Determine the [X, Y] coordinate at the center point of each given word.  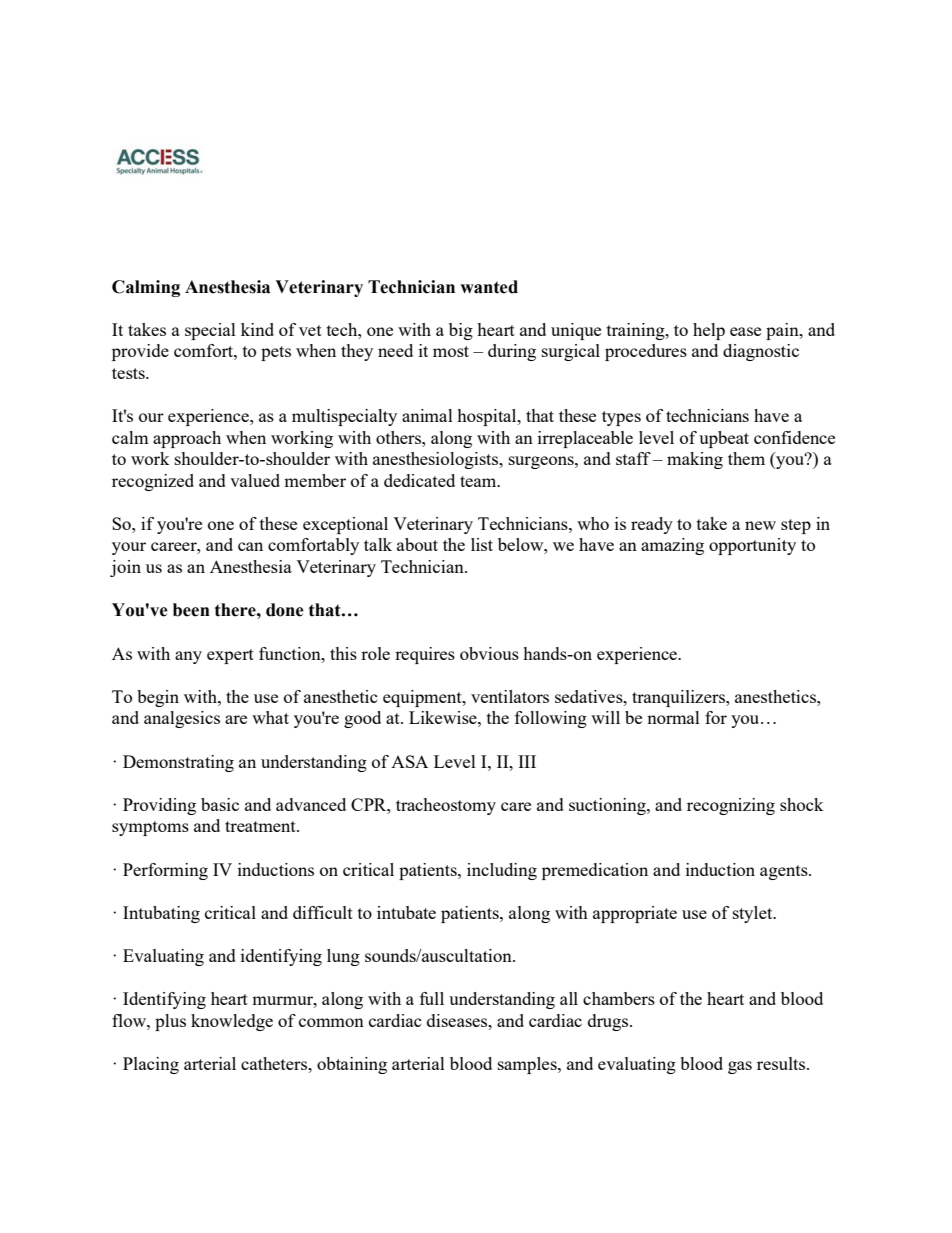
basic [220, 804]
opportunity [752, 546]
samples [528, 1065]
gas [740, 1067]
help [709, 331]
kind [257, 329]
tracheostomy [446, 806]
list [482, 544]
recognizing [731, 806]
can [250, 546]
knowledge [232, 1022]
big [461, 331]
